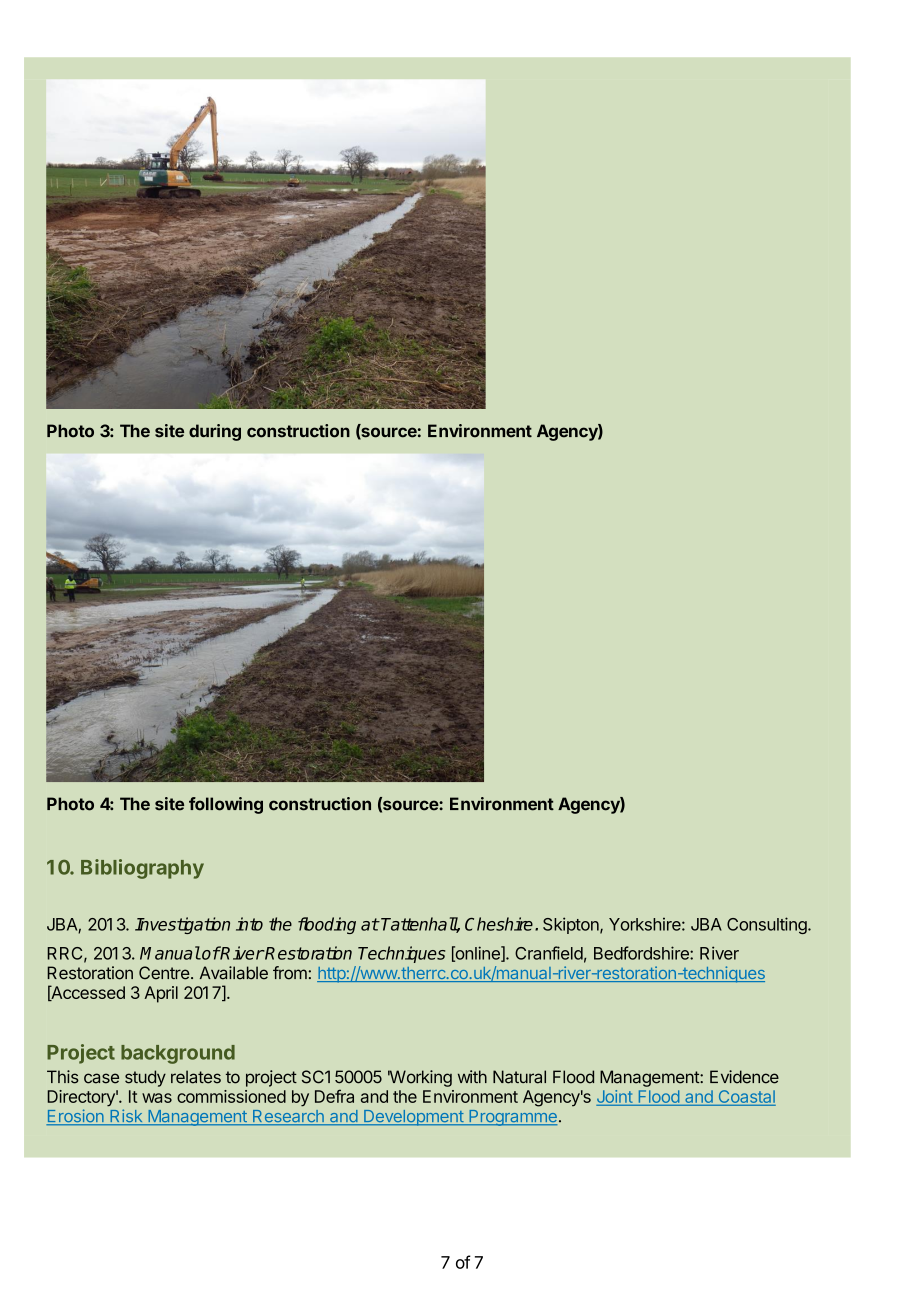 This document has width=924, height=1308. What do you see at coordinates (767, 925) in the document?
I see `Consulting` at bounding box center [767, 925].
